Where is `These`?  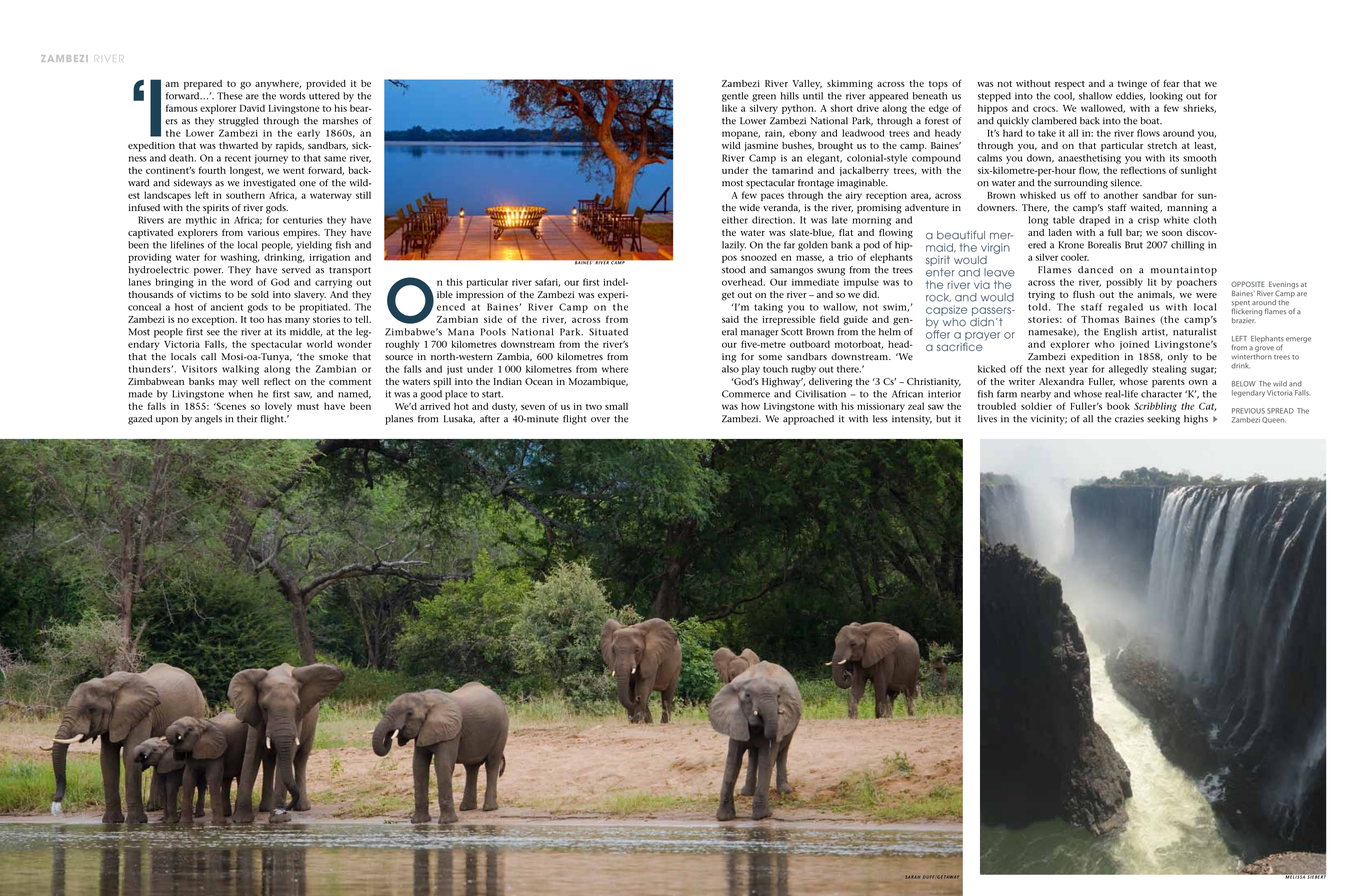
These is located at coordinates (230, 96).
